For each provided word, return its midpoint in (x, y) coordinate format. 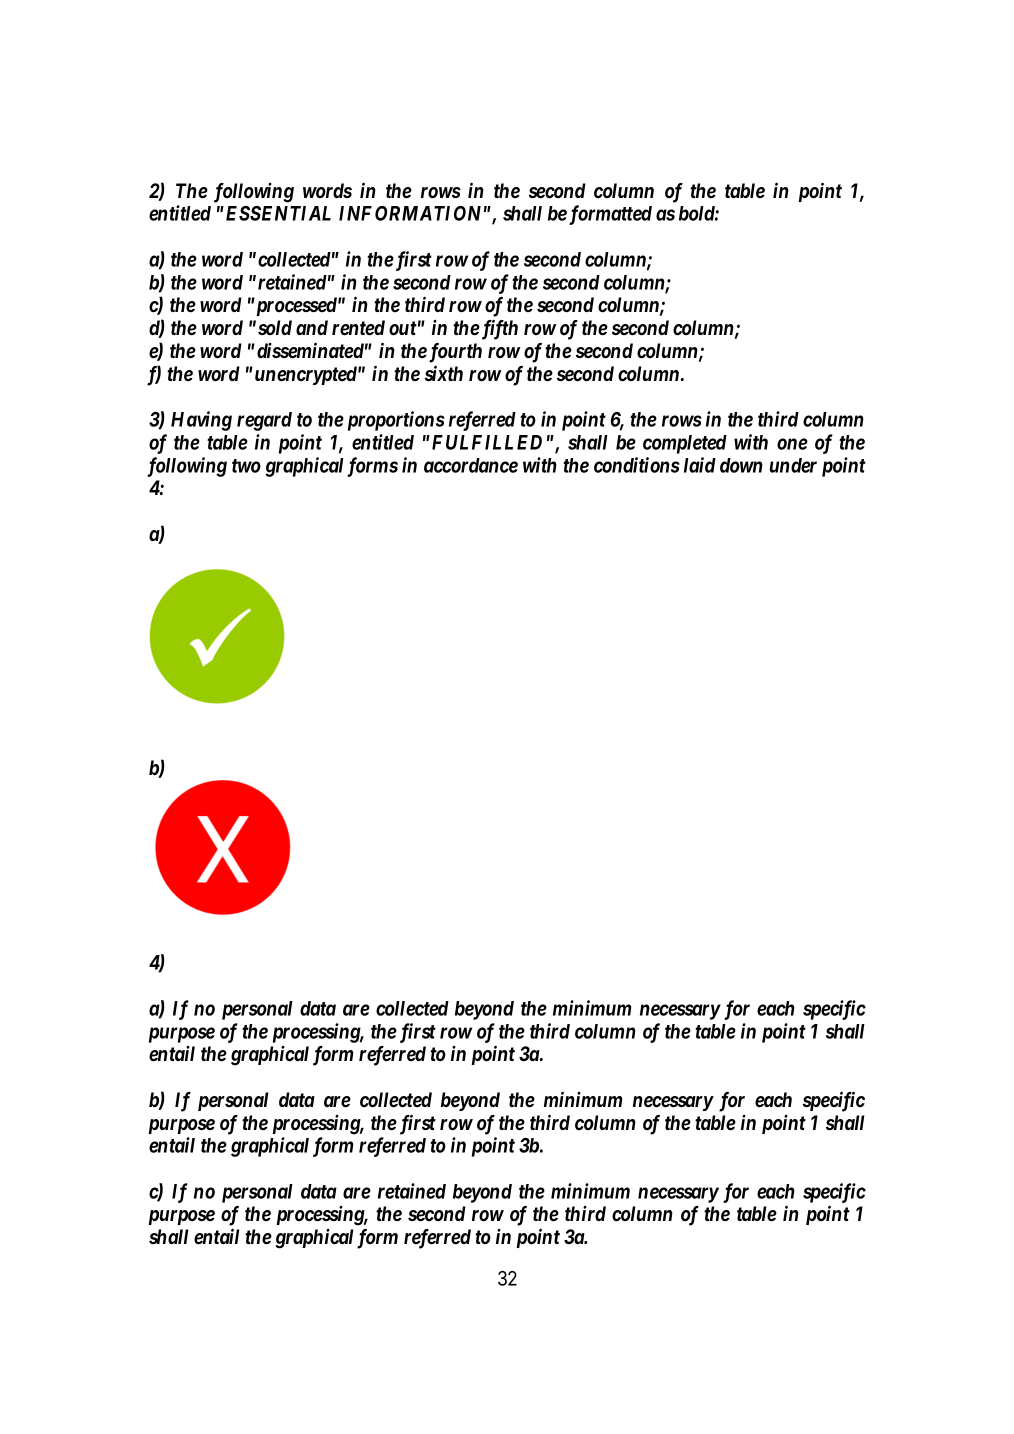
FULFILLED (485, 442)
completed (685, 444)
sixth (444, 373)
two (246, 466)
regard (264, 421)
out (403, 328)
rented (358, 328)
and (312, 327)
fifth (498, 329)
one (792, 444)
